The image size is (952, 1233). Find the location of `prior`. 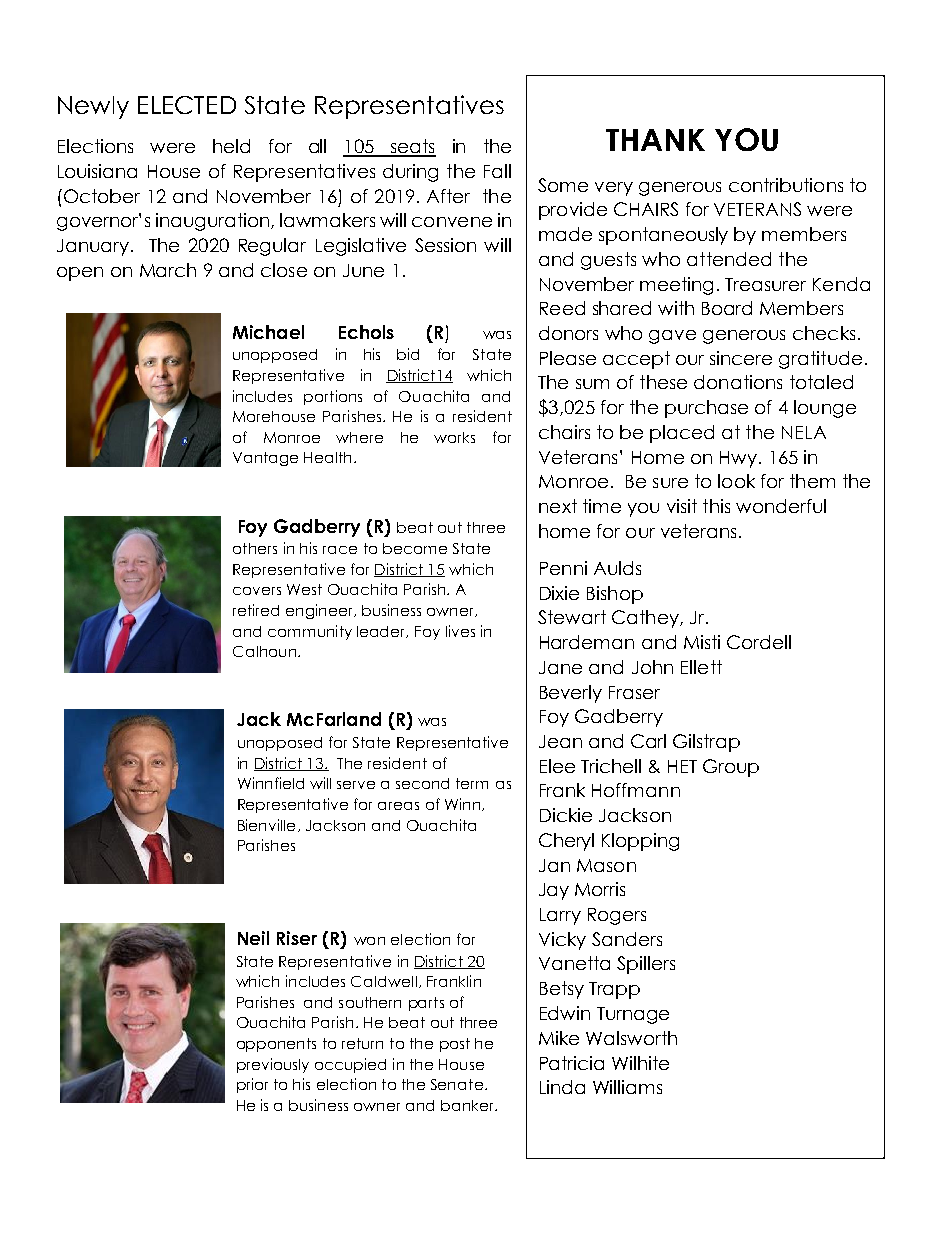

prior is located at coordinates (252, 1085).
